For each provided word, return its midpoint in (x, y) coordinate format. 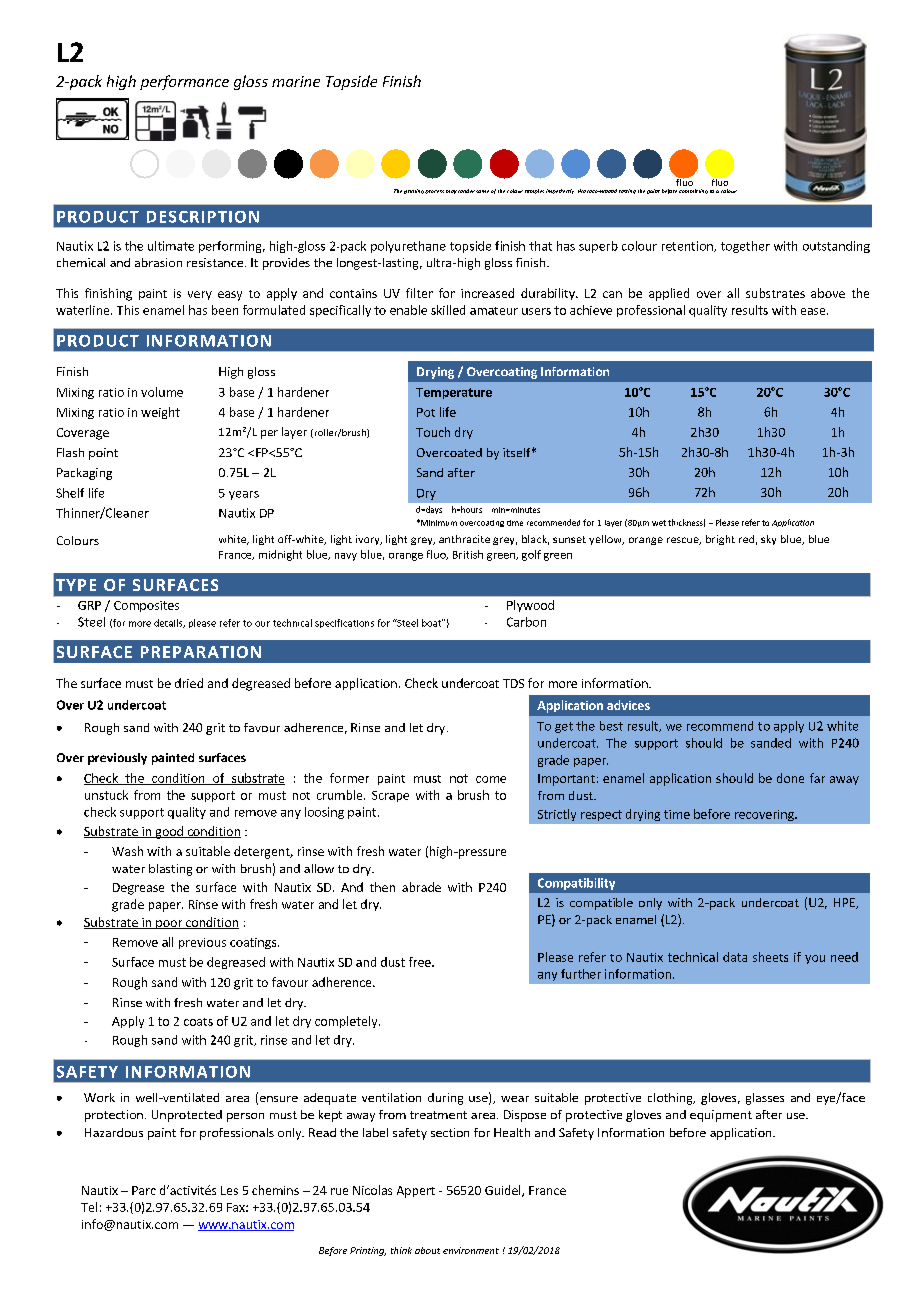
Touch (433, 432)
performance (184, 82)
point (103, 454)
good (169, 832)
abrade (421, 887)
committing (693, 191)
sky (768, 540)
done (790, 778)
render (466, 191)
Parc (144, 1190)
